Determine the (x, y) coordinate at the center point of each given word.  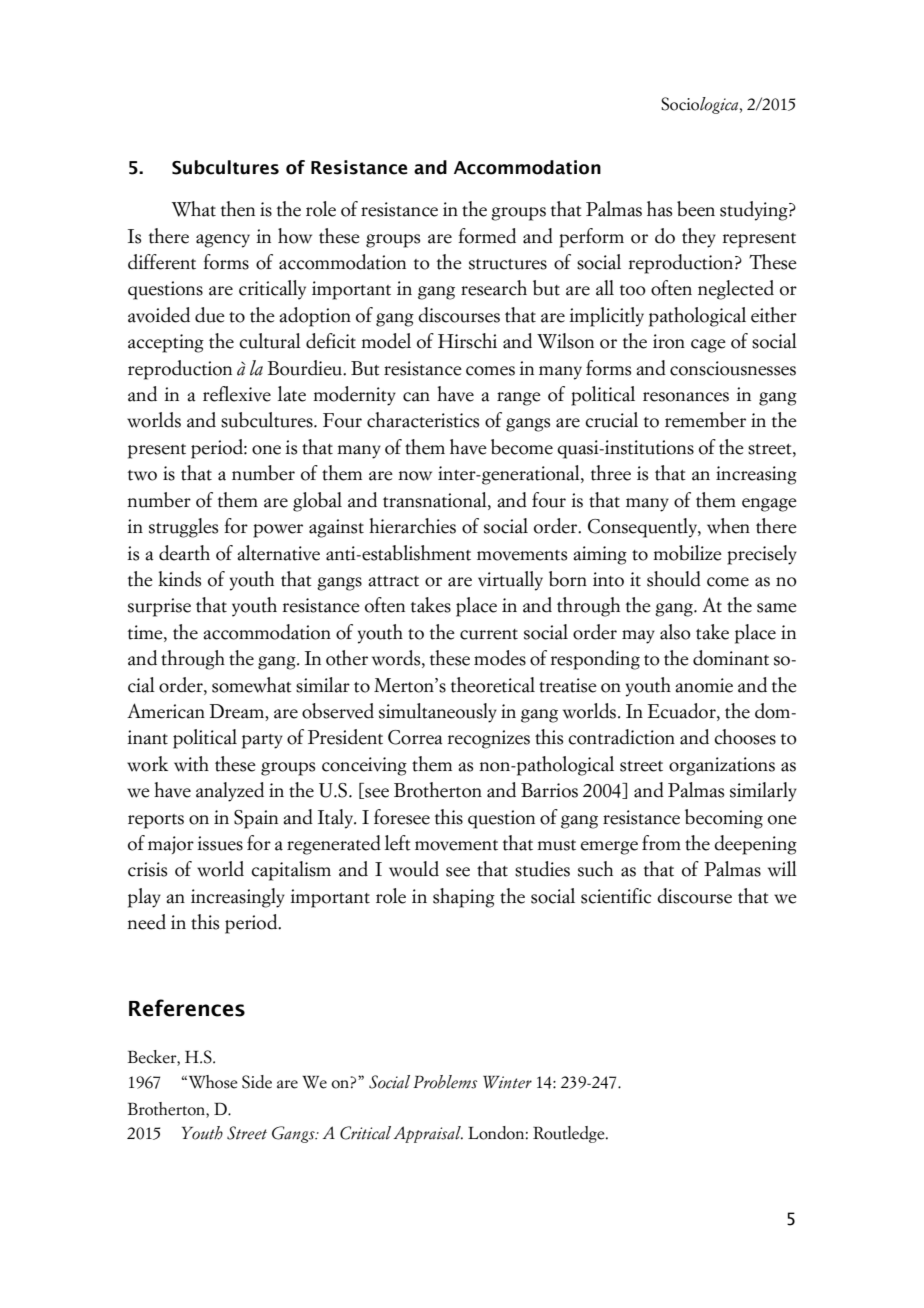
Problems (445, 1082)
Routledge (570, 1134)
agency (223, 241)
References (187, 1008)
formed (487, 236)
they (699, 238)
